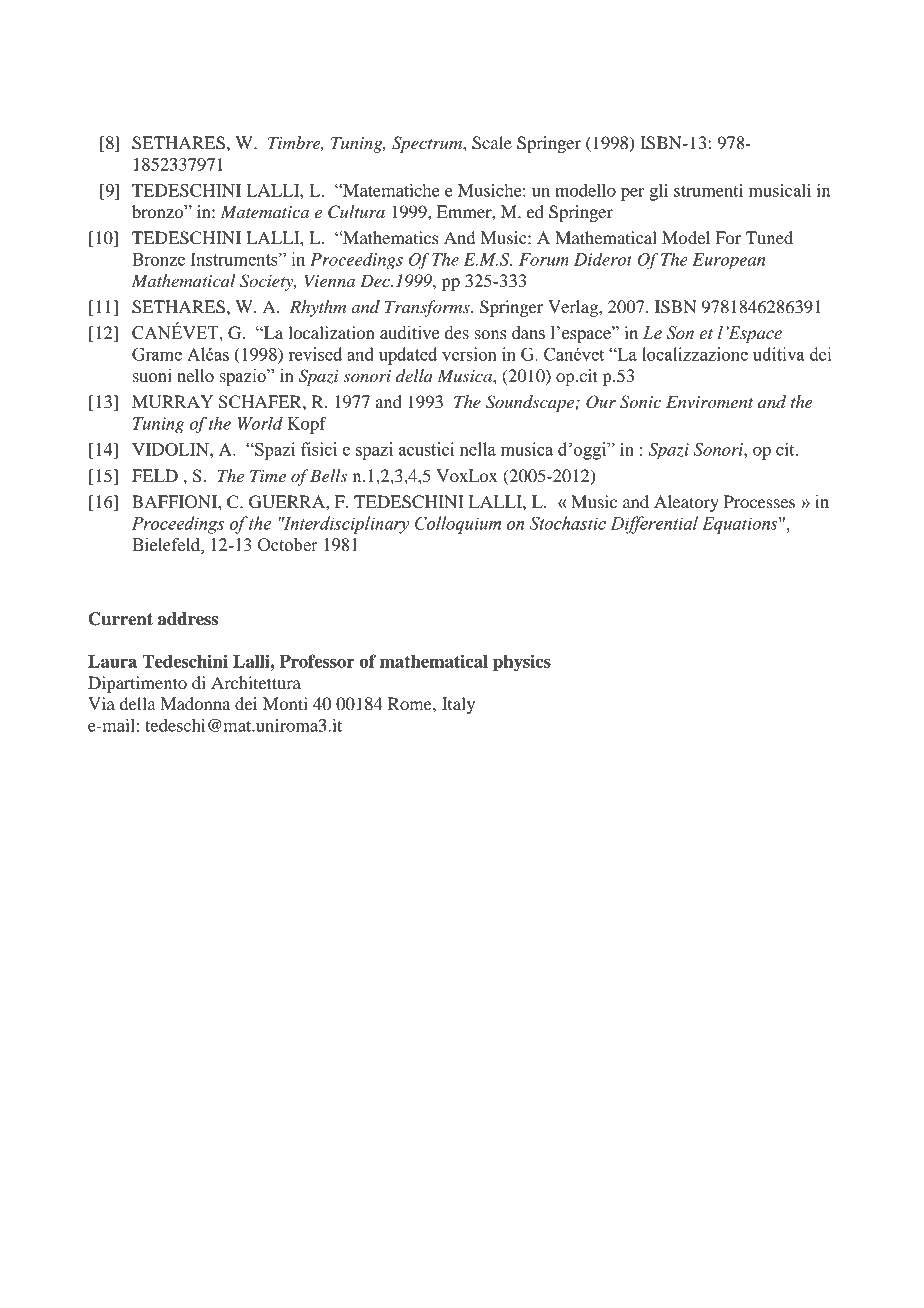 The image size is (924, 1308). Describe the element at coordinates (458, 705) in the image. I see `Italy` at that location.
